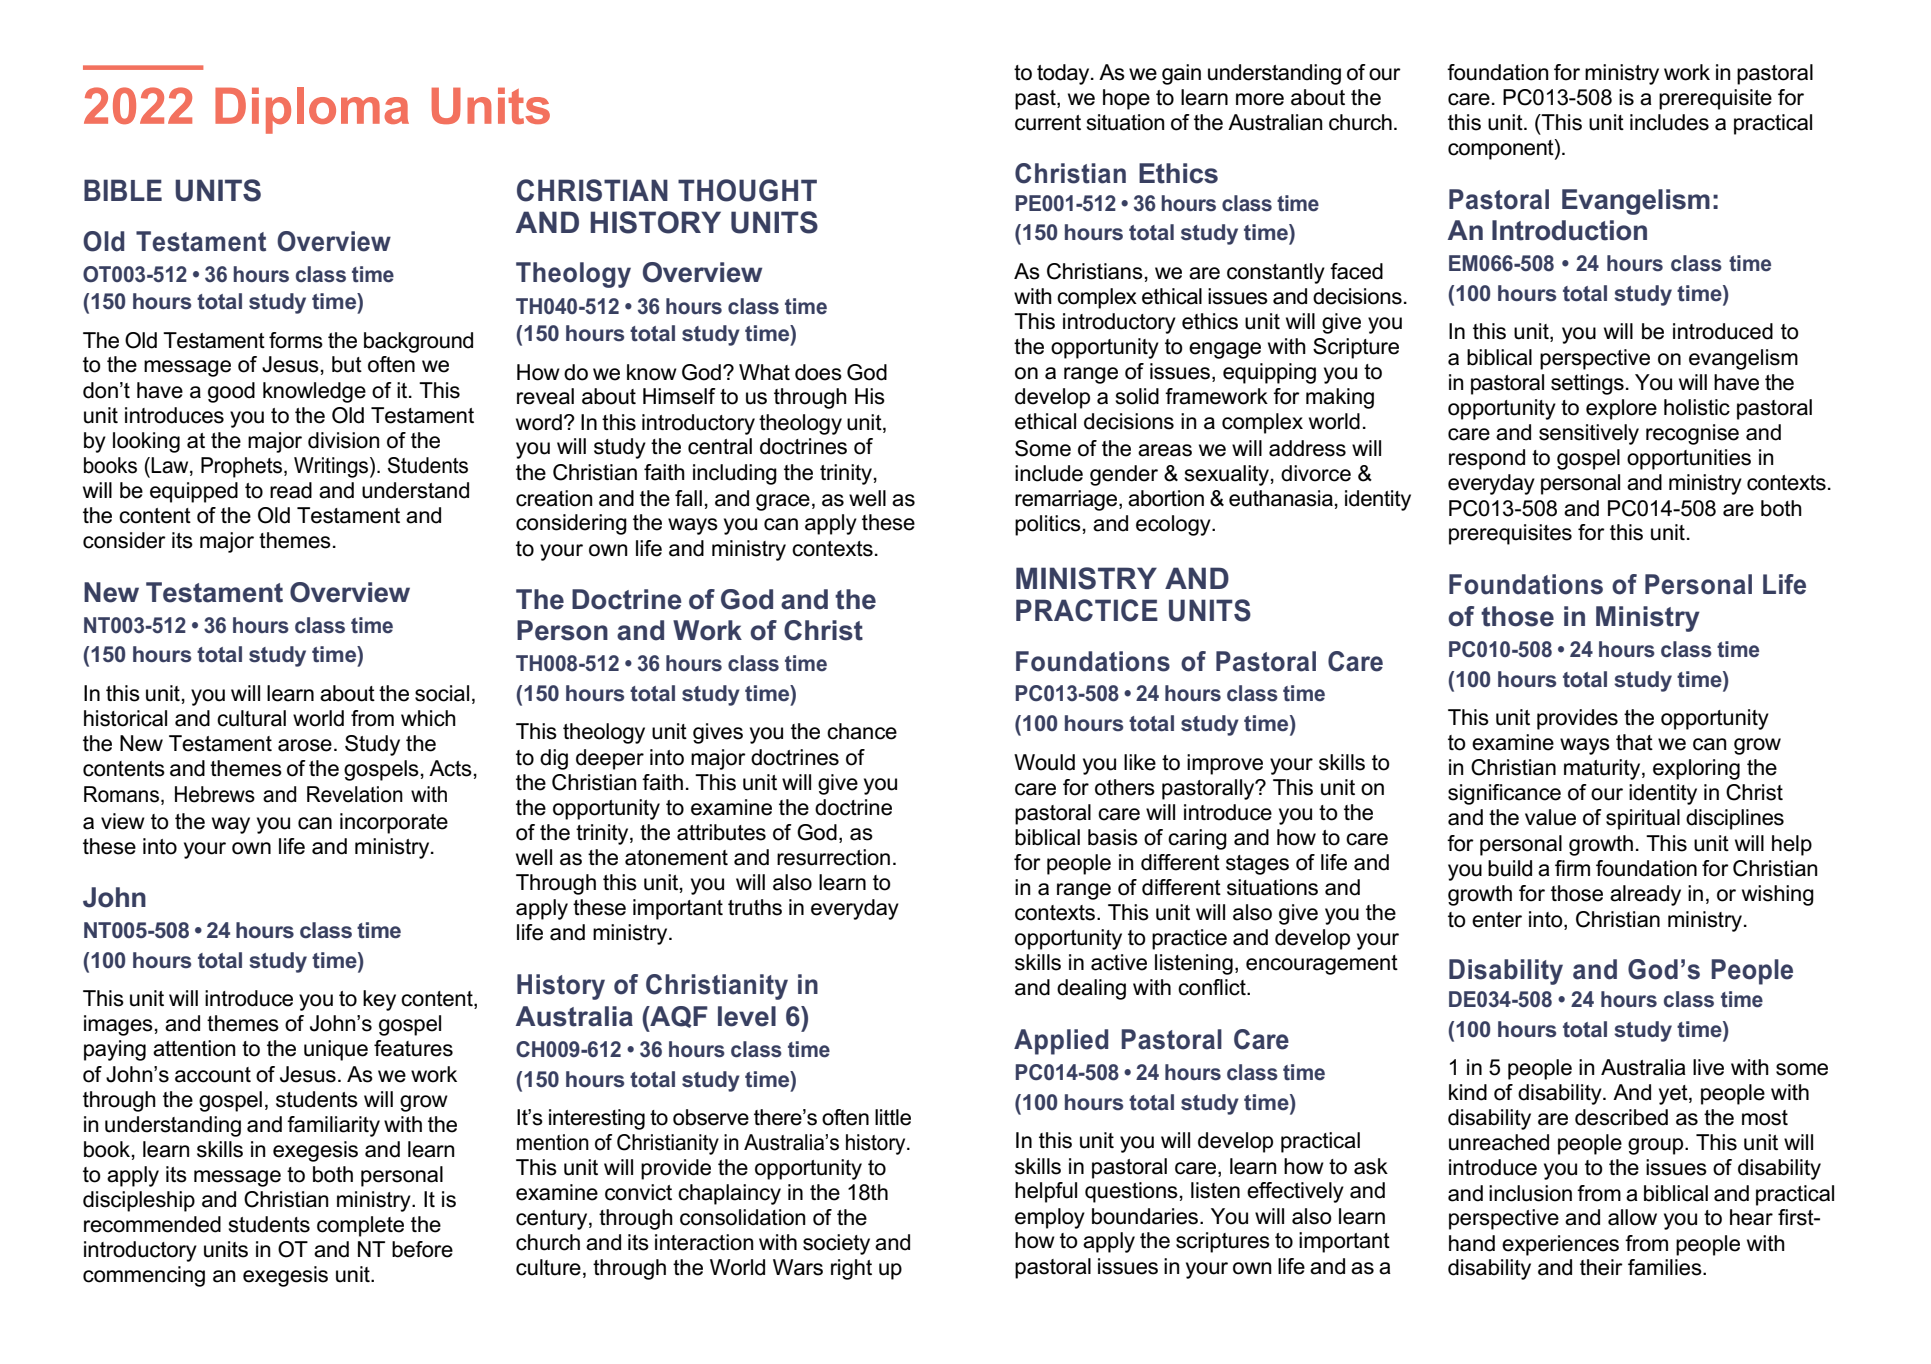 The width and height of the screenshot is (1931, 1364). What do you see at coordinates (360, 1226) in the screenshot?
I see `complete` at bounding box center [360, 1226].
